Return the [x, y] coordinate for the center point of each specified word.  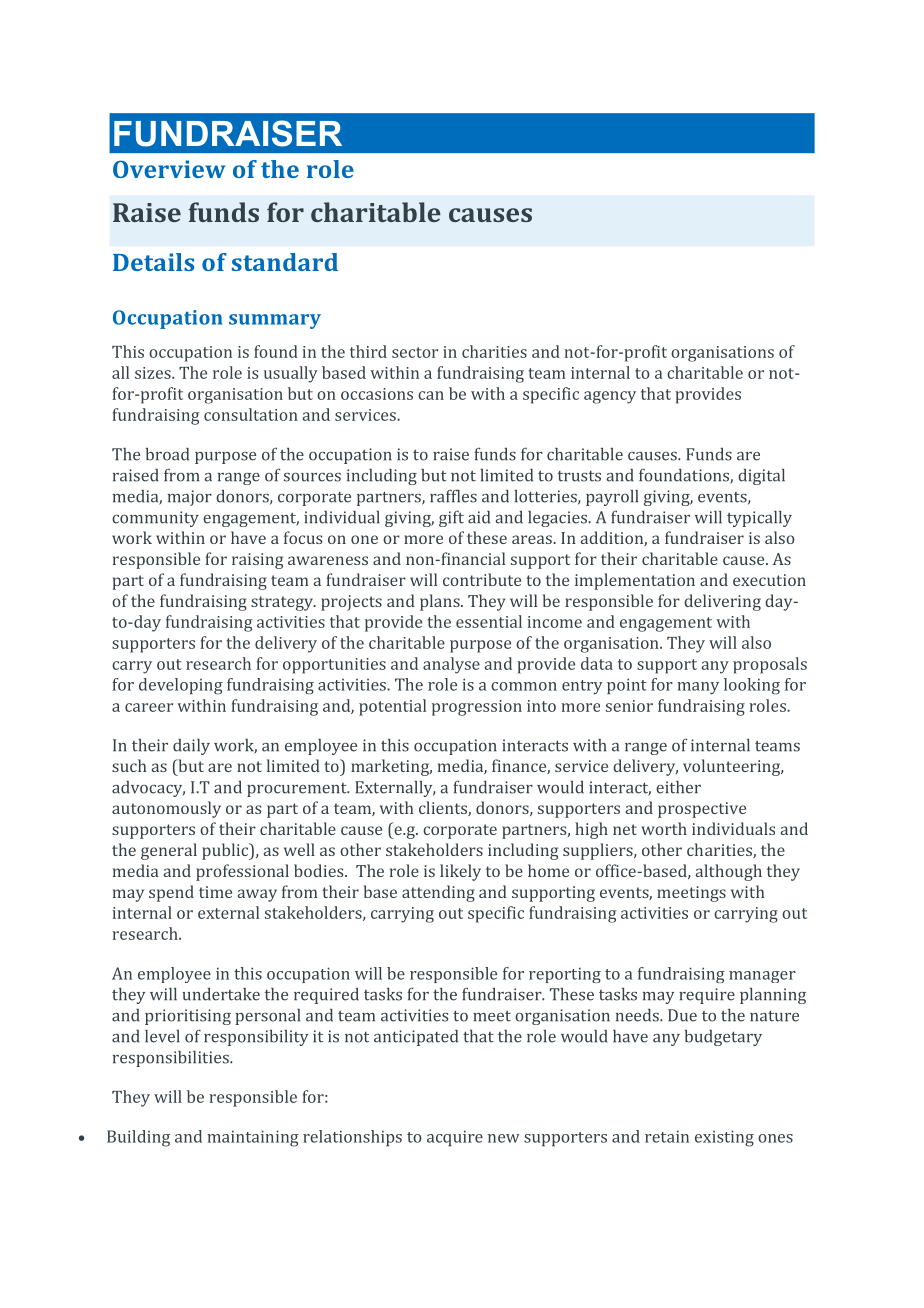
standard [285, 262]
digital [761, 477]
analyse [451, 665]
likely [460, 872]
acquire [455, 1138]
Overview [169, 169]
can [431, 395]
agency [610, 397]
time [215, 892]
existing [724, 1138]
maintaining [253, 1138]
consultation [251, 414]
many [698, 688]
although [729, 872]
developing [181, 686]
